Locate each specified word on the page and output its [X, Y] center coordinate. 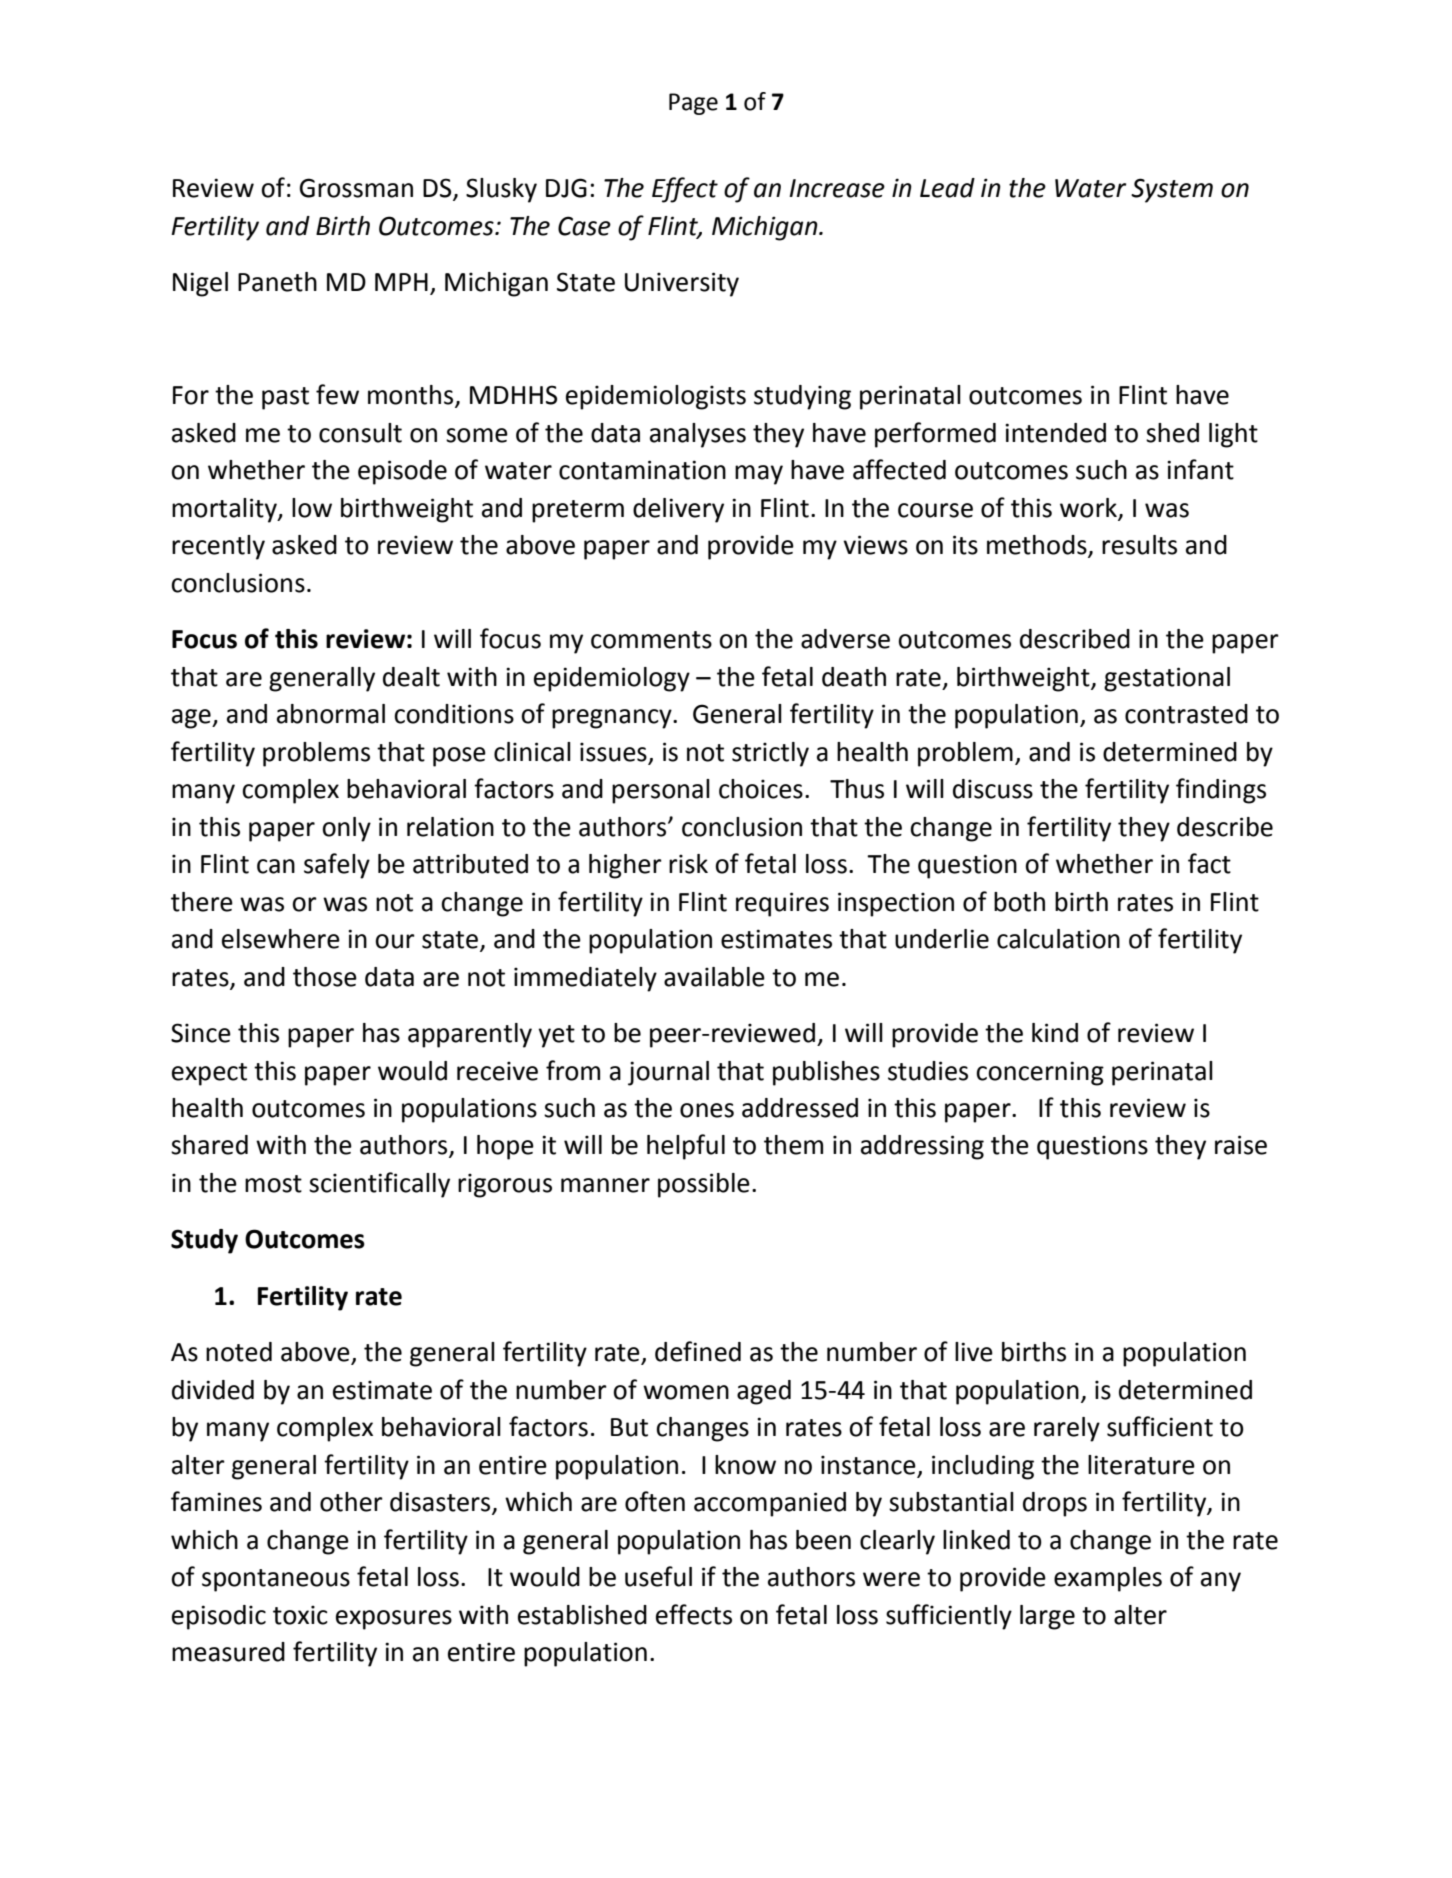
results [1139, 545]
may [759, 475]
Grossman [356, 188]
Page [693, 104]
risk [688, 864]
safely [337, 866]
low [312, 508]
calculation [1058, 939]
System [1172, 190]
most [273, 1184]
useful [658, 1576]
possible [704, 1185]
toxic [300, 1615]
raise [1241, 1145]
